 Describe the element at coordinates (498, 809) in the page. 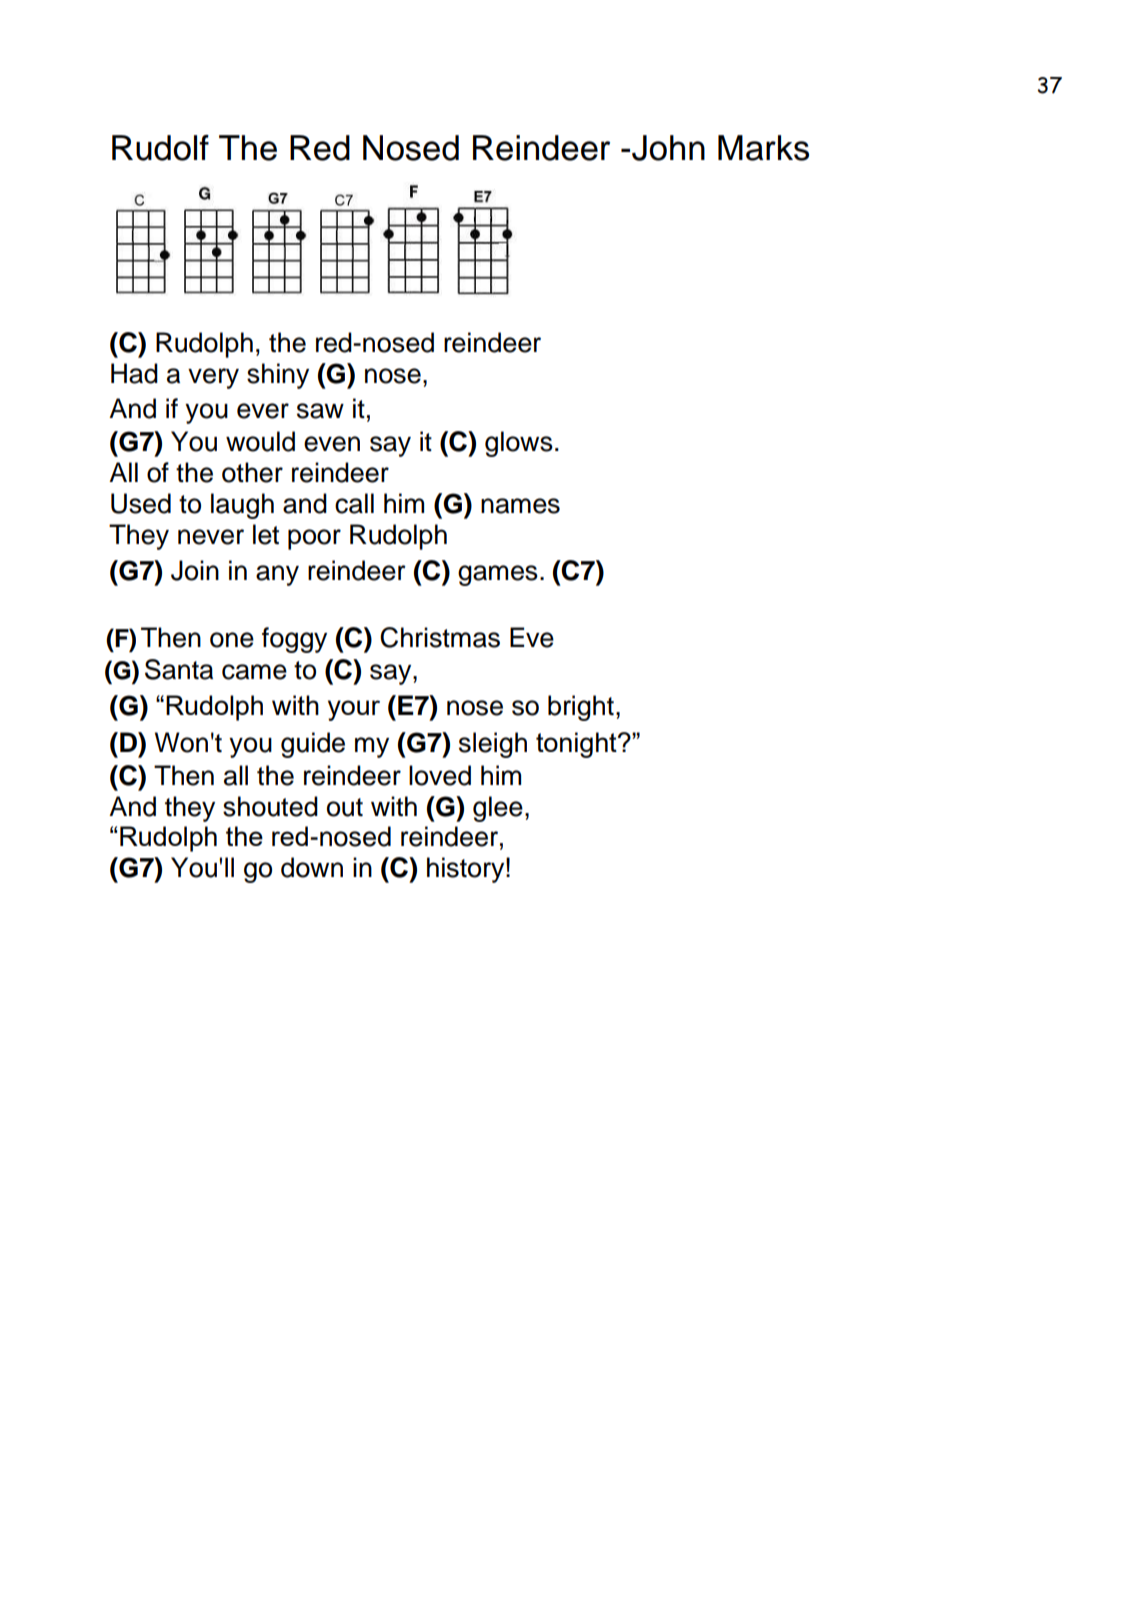

I see `glee` at that location.
